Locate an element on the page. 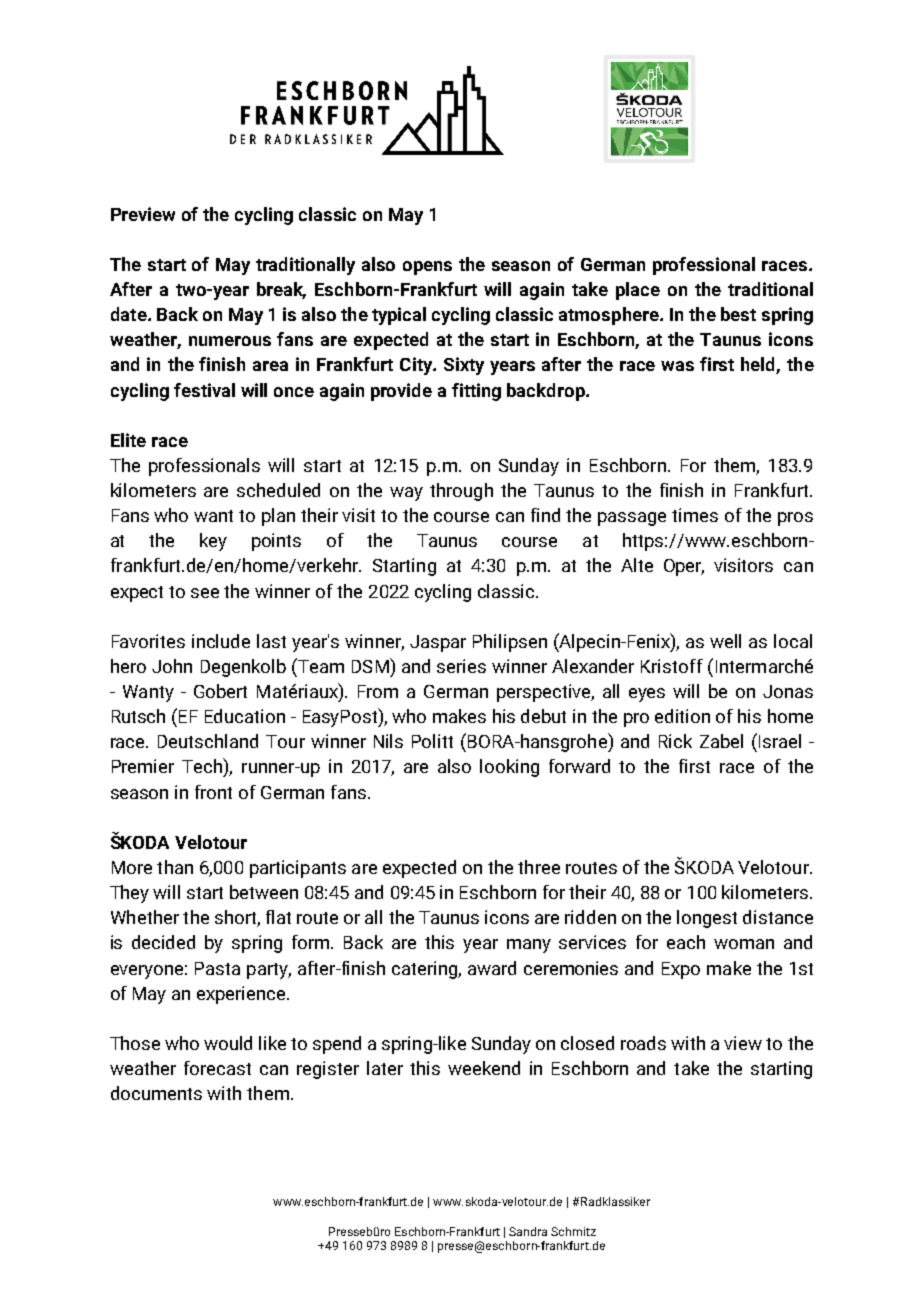 This page has width=924, height=1308. series is located at coordinates (461, 666).
